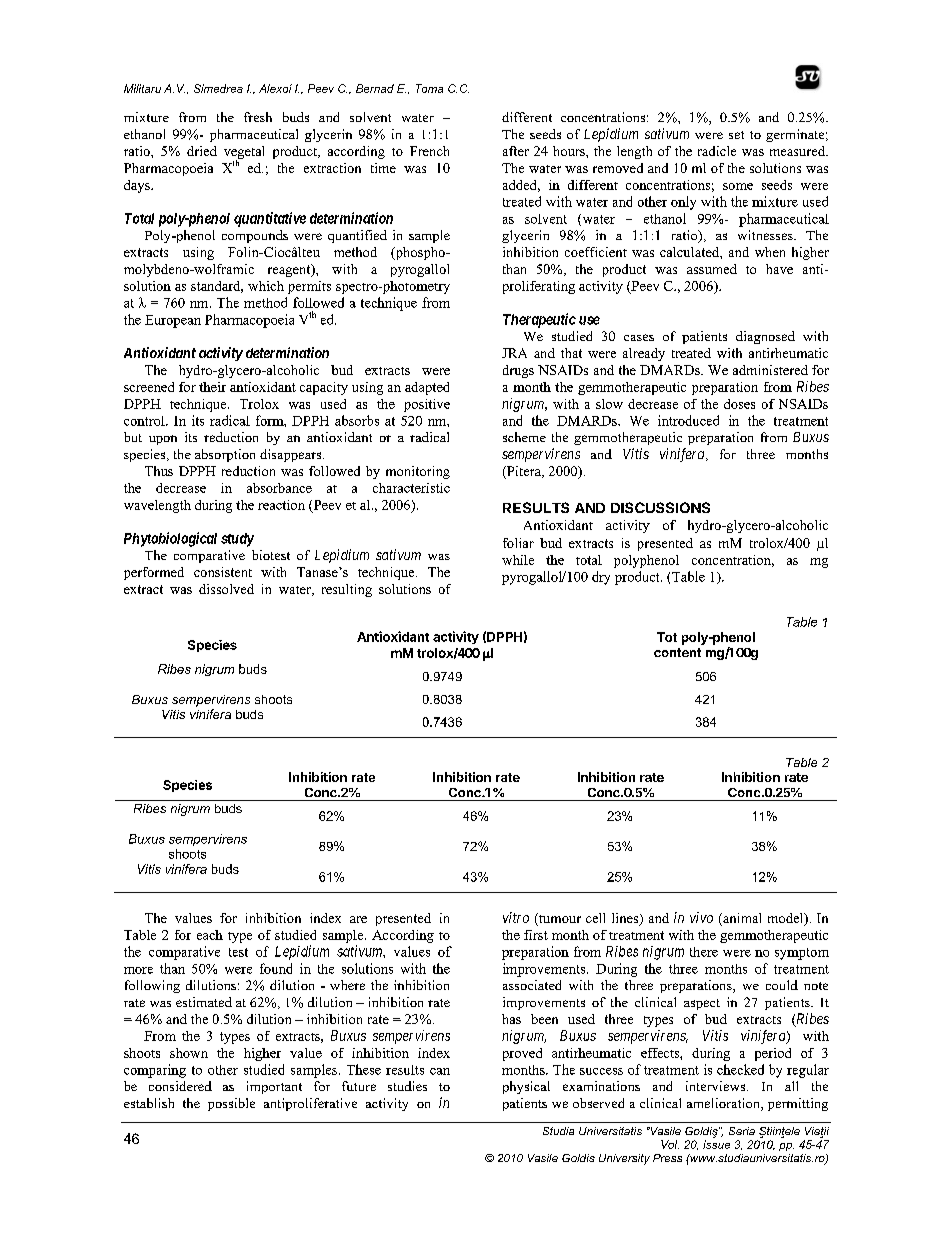  I want to click on absorption, so click(225, 455).
